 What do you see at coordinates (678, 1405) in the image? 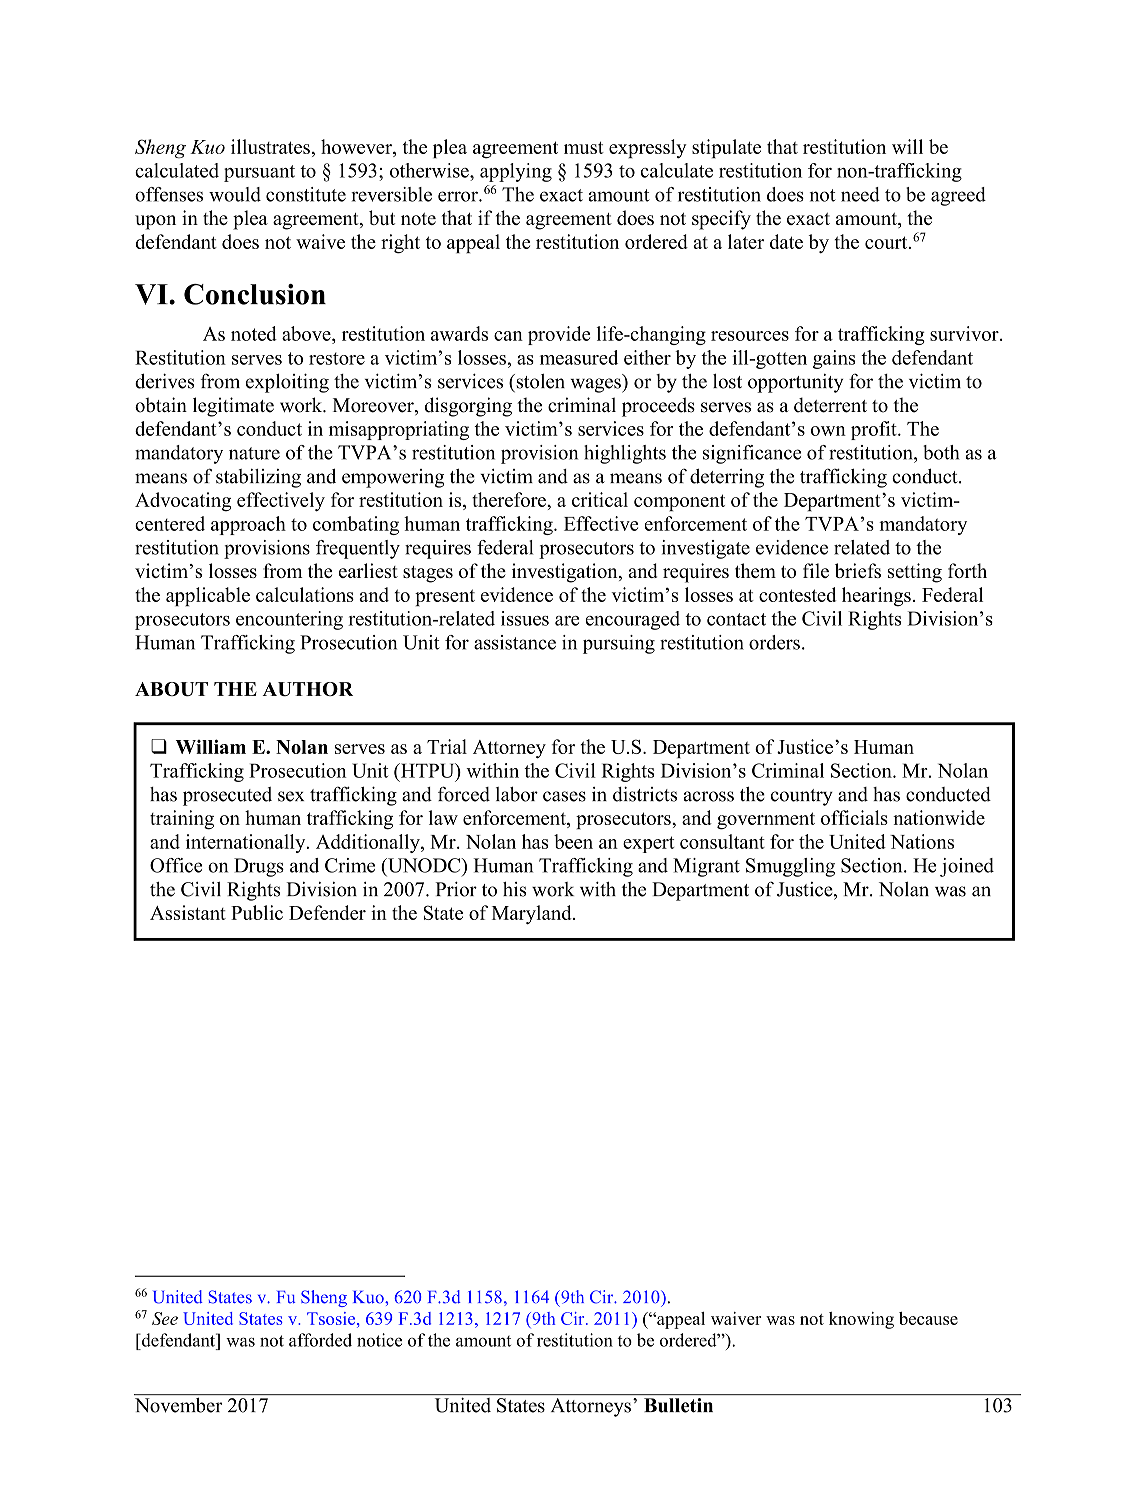
I see `Bulletin` at bounding box center [678, 1405].
